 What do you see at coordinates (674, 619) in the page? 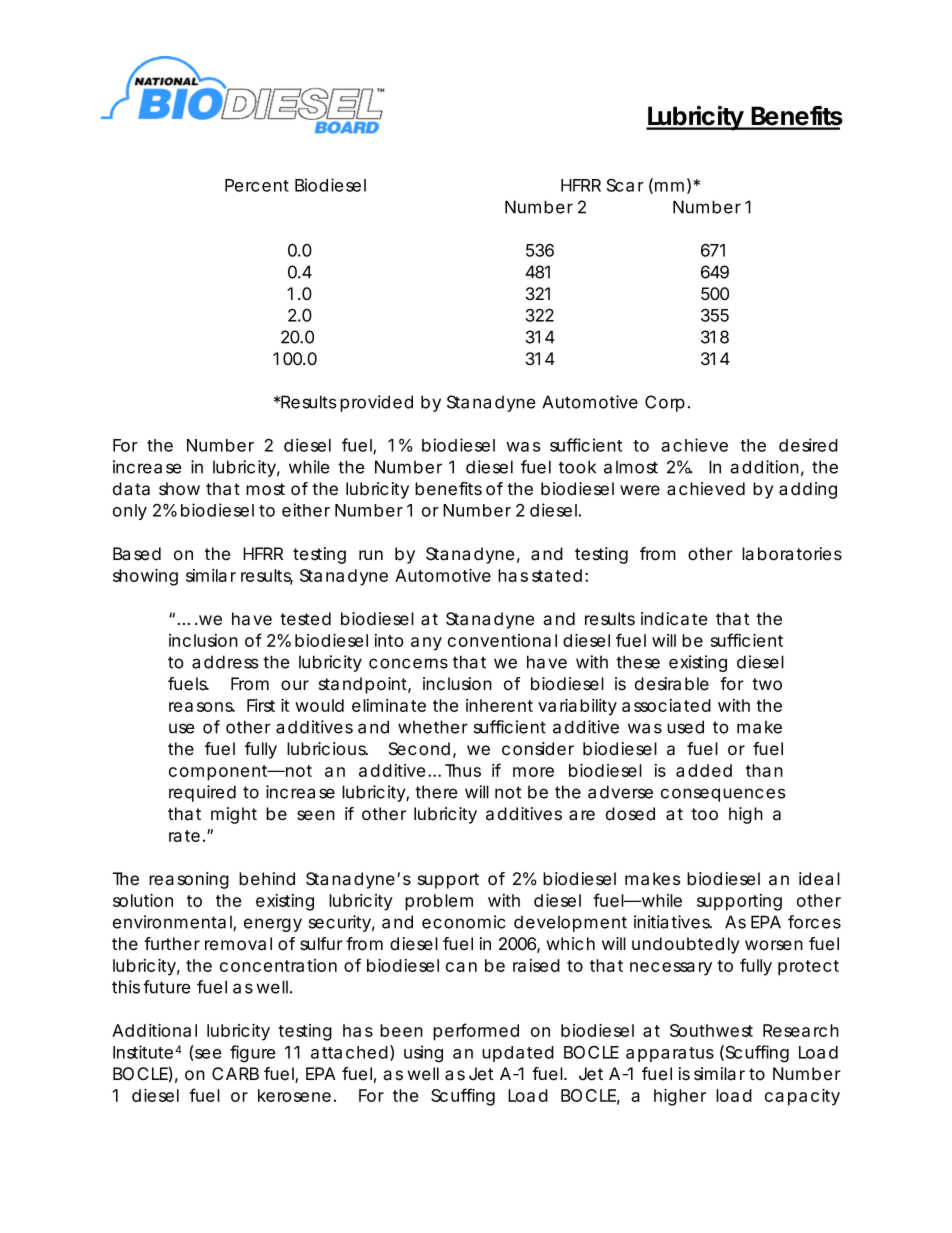
I see `indicate` at bounding box center [674, 619].
